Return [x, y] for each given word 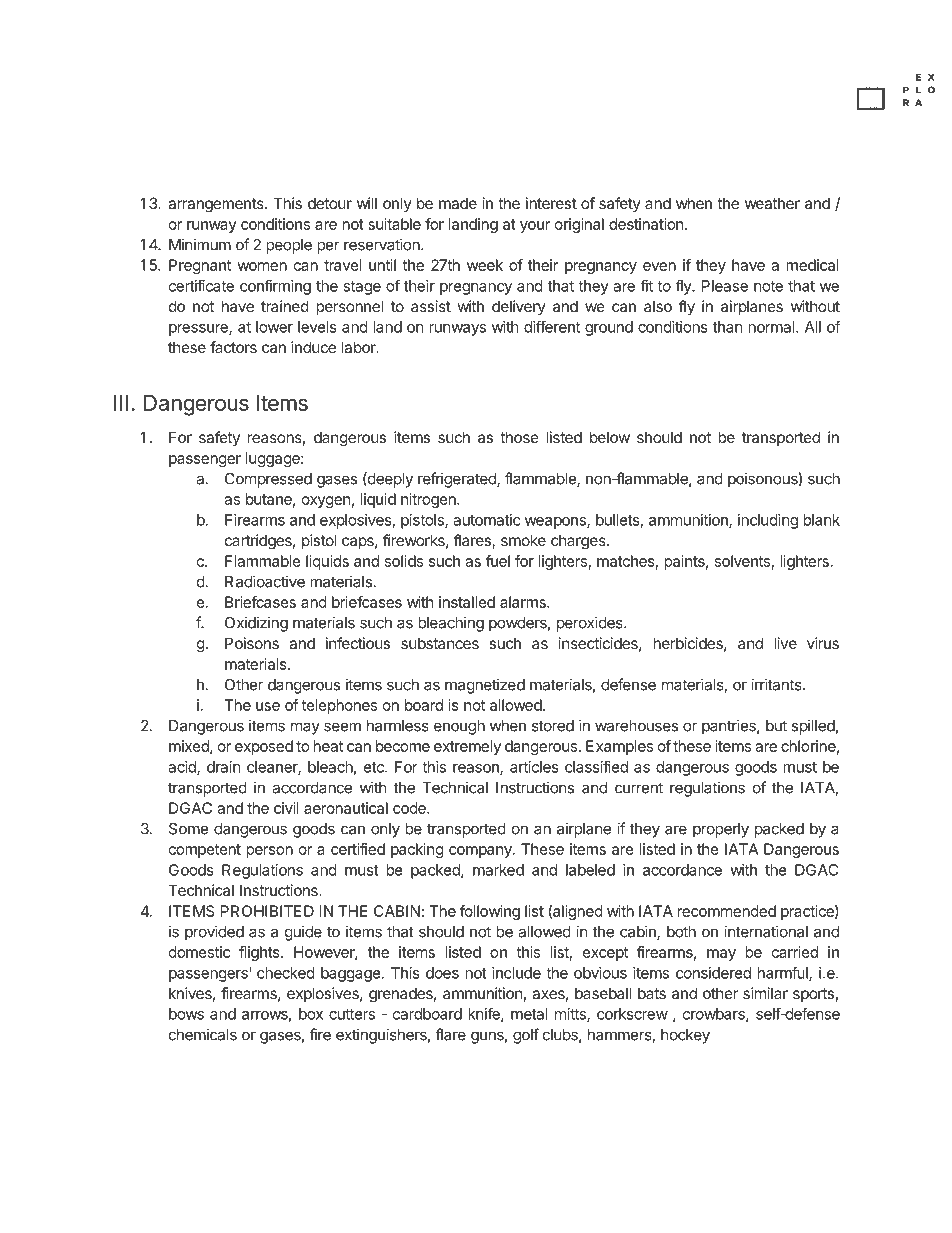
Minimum [200, 244]
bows [186, 1014]
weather [772, 203]
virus [823, 643]
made [458, 203]
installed [467, 602]
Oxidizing [256, 624]
